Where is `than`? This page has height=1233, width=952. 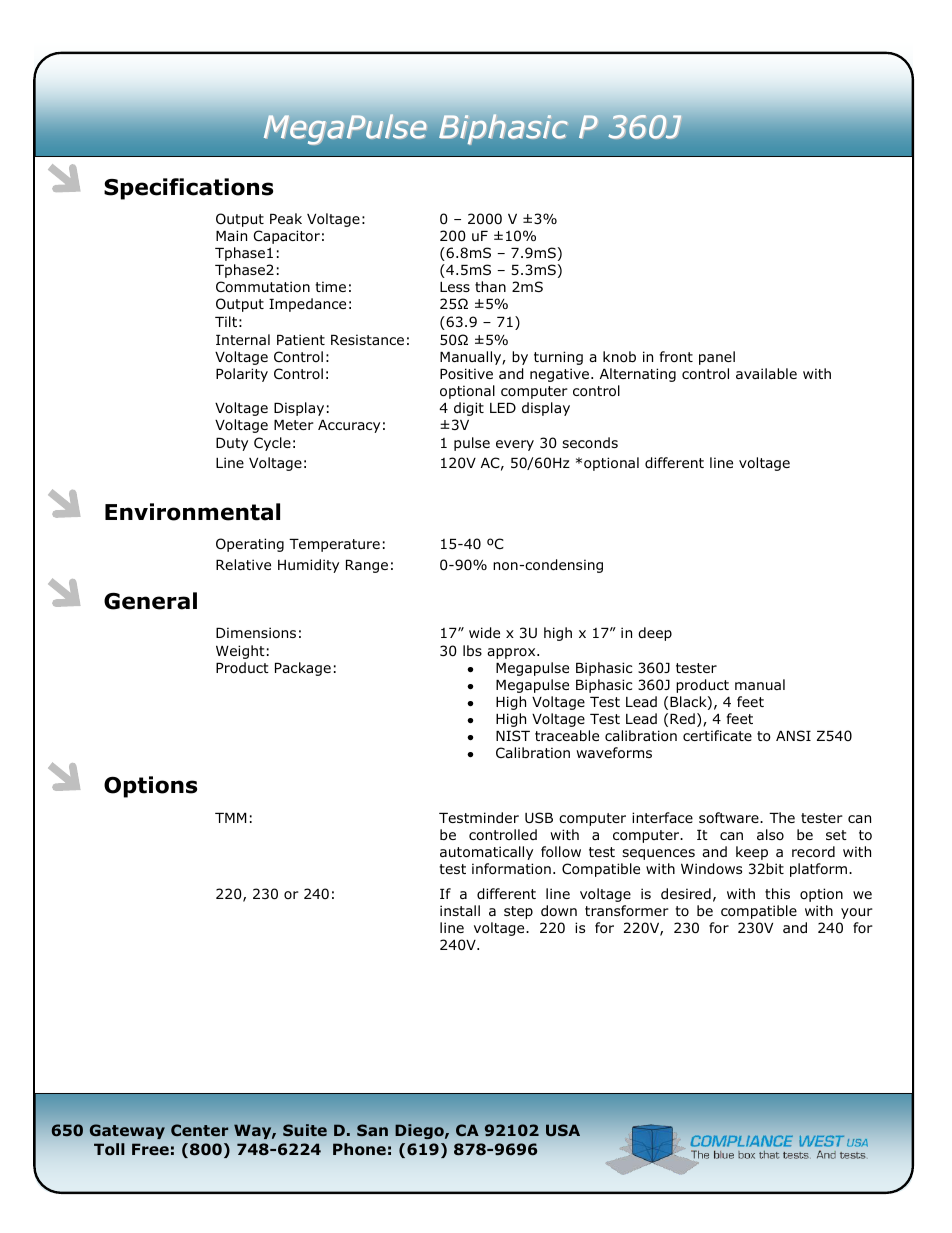 than is located at coordinates (490, 286).
